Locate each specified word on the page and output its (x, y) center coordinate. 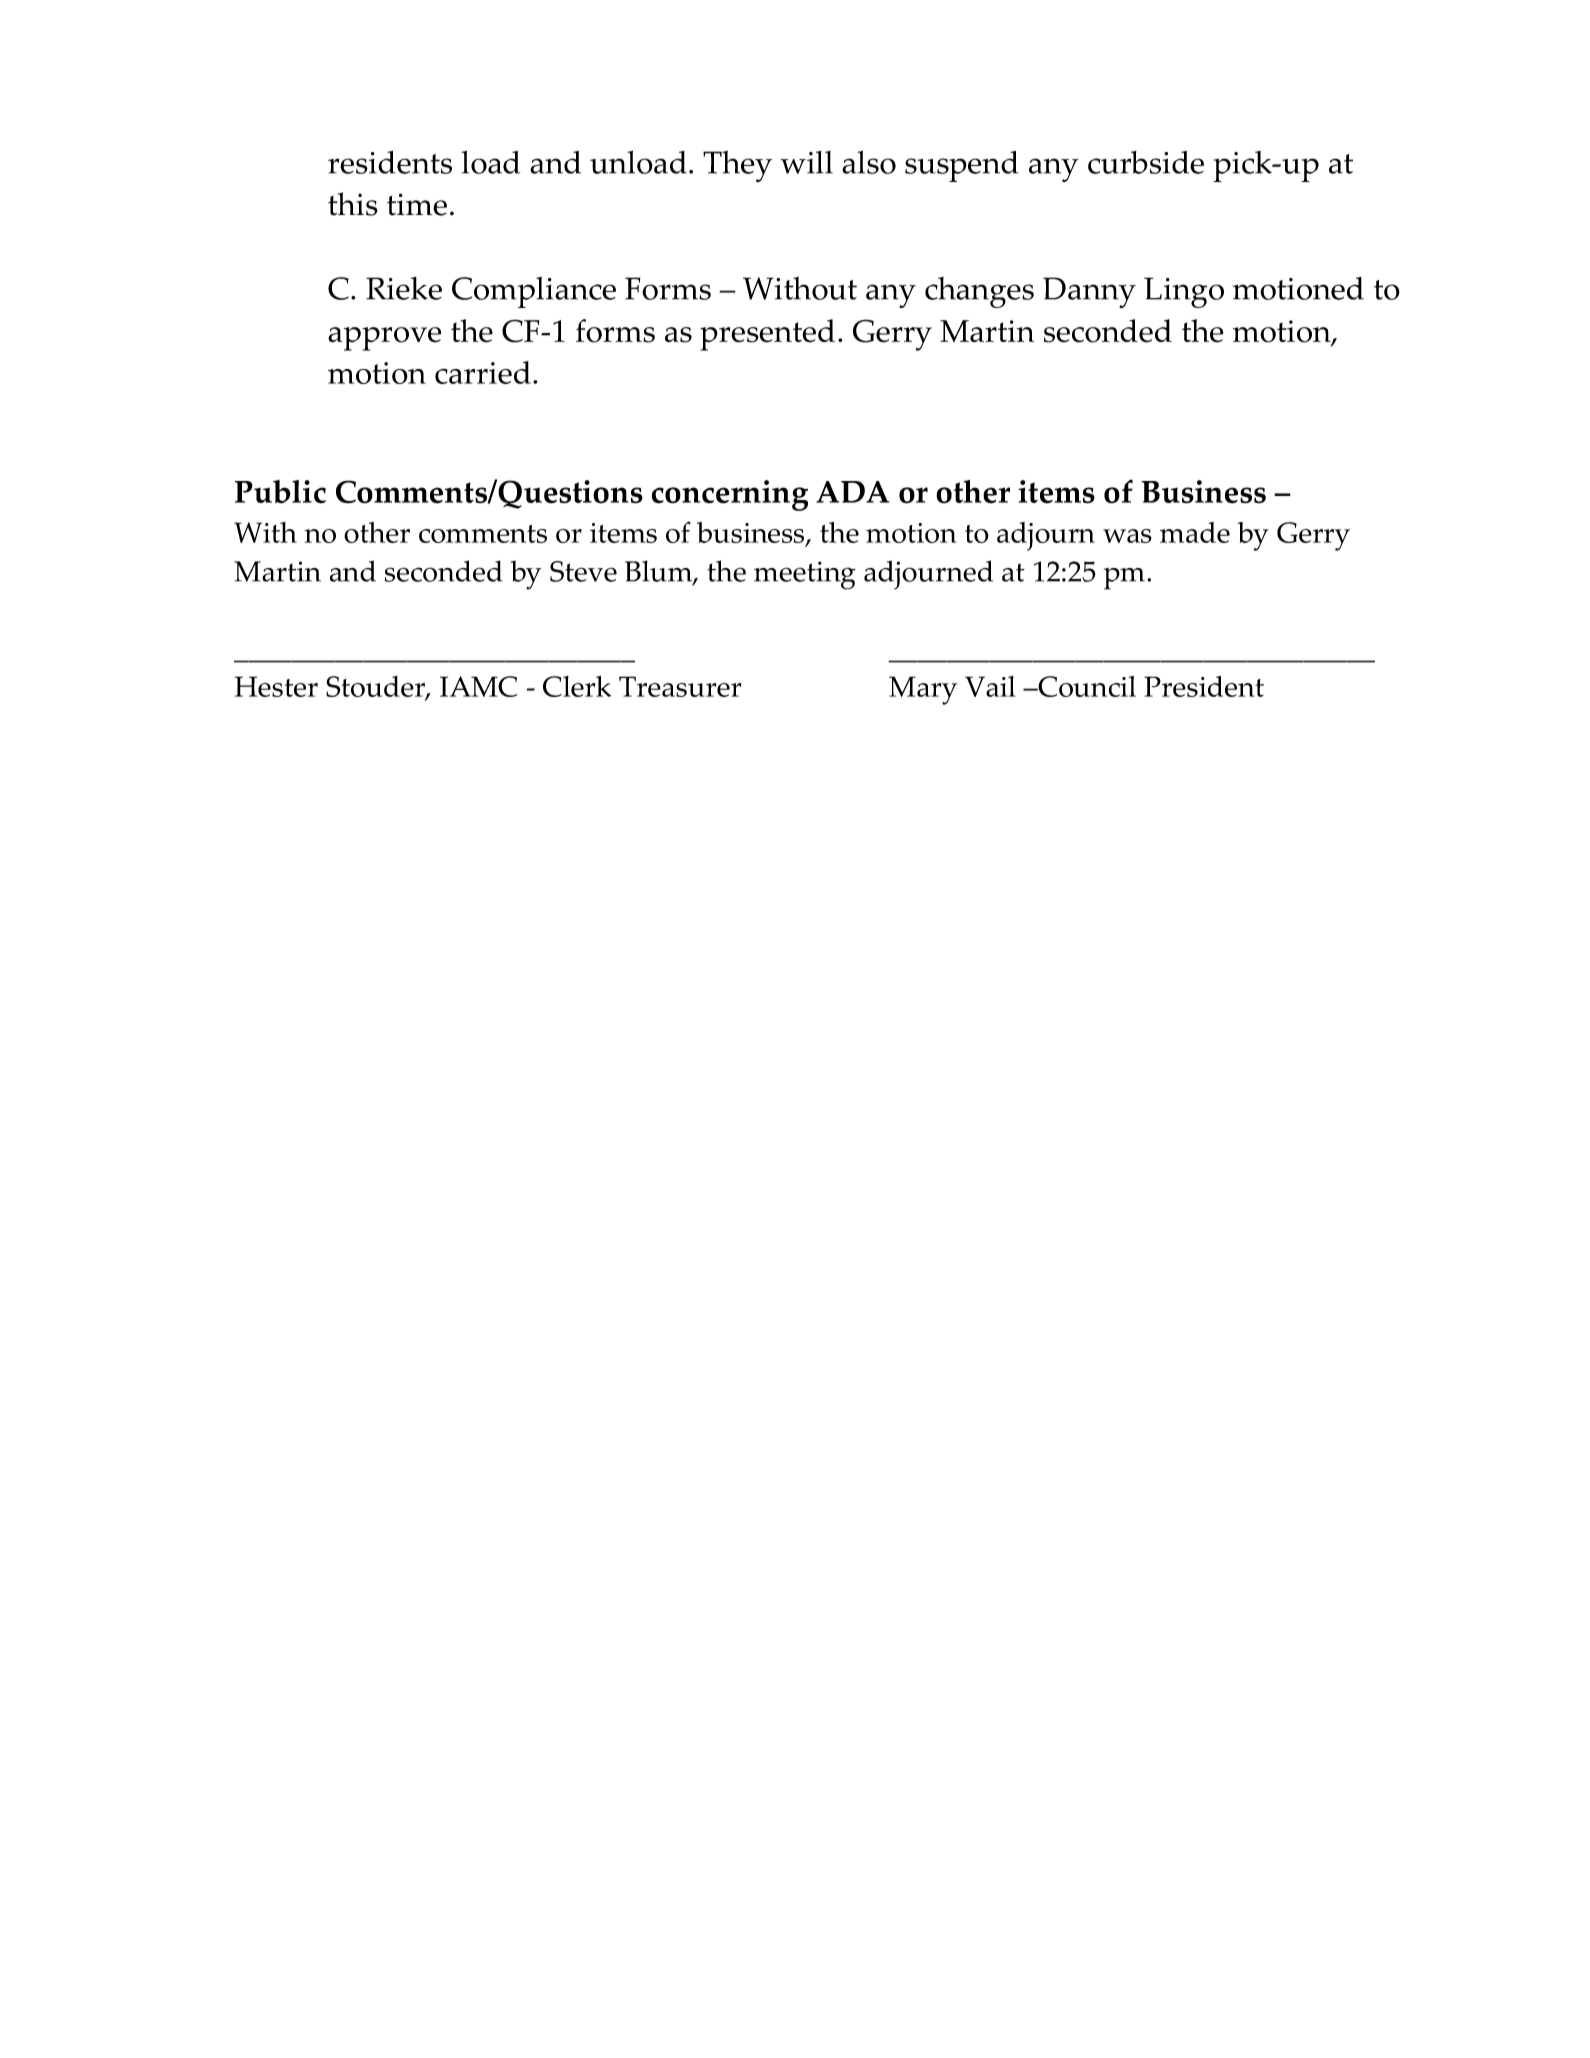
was (1127, 536)
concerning (730, 495)
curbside (1146, 162)
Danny (1089, 292)
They (737, 166)
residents (390, 162)
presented (767, 335)
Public (280, 492)
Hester (276, 686)
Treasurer (680, 686)
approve (384, 339)
